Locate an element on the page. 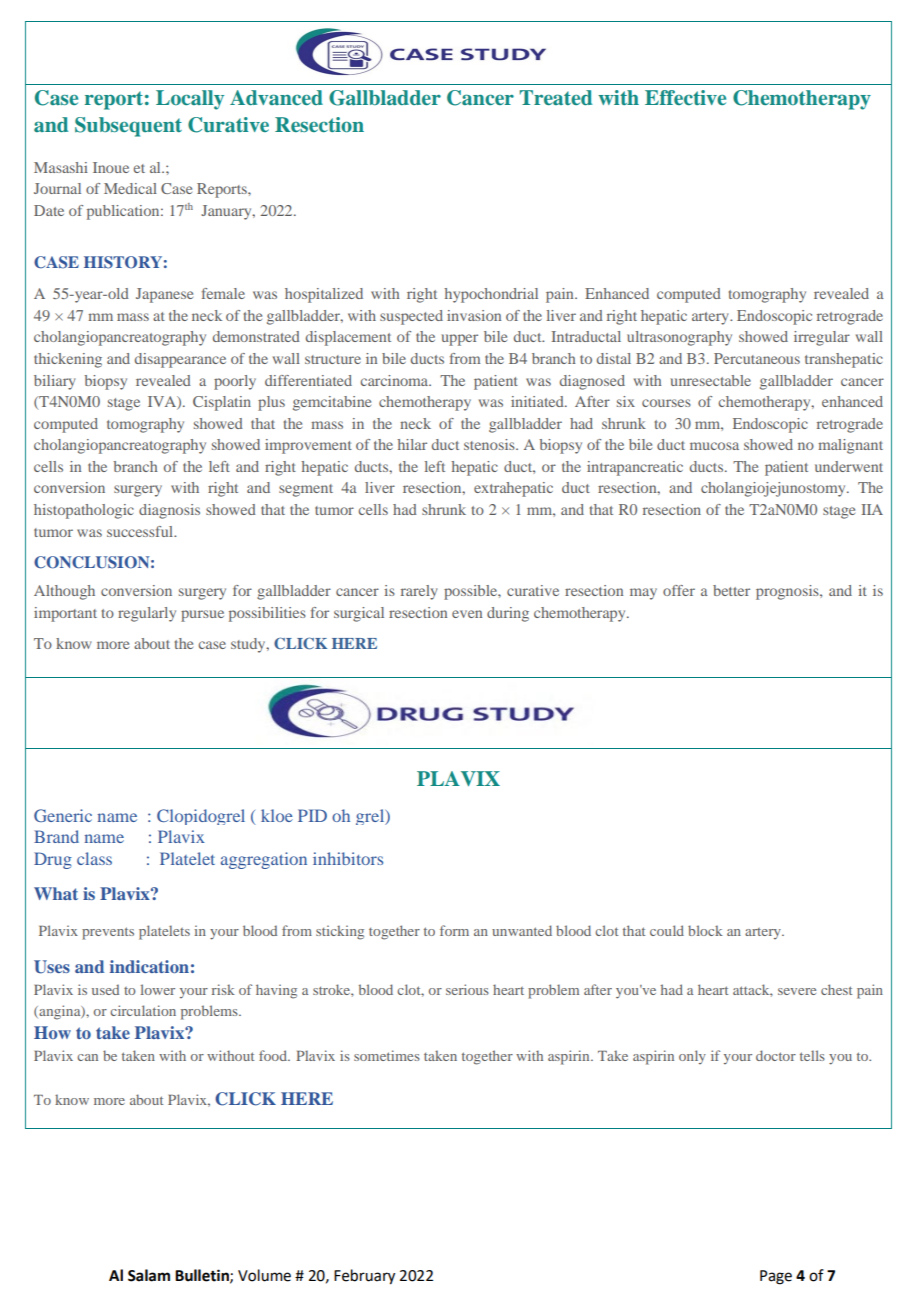 This document has width=924, height=1308. February is located at coordinates (364, 1277).
